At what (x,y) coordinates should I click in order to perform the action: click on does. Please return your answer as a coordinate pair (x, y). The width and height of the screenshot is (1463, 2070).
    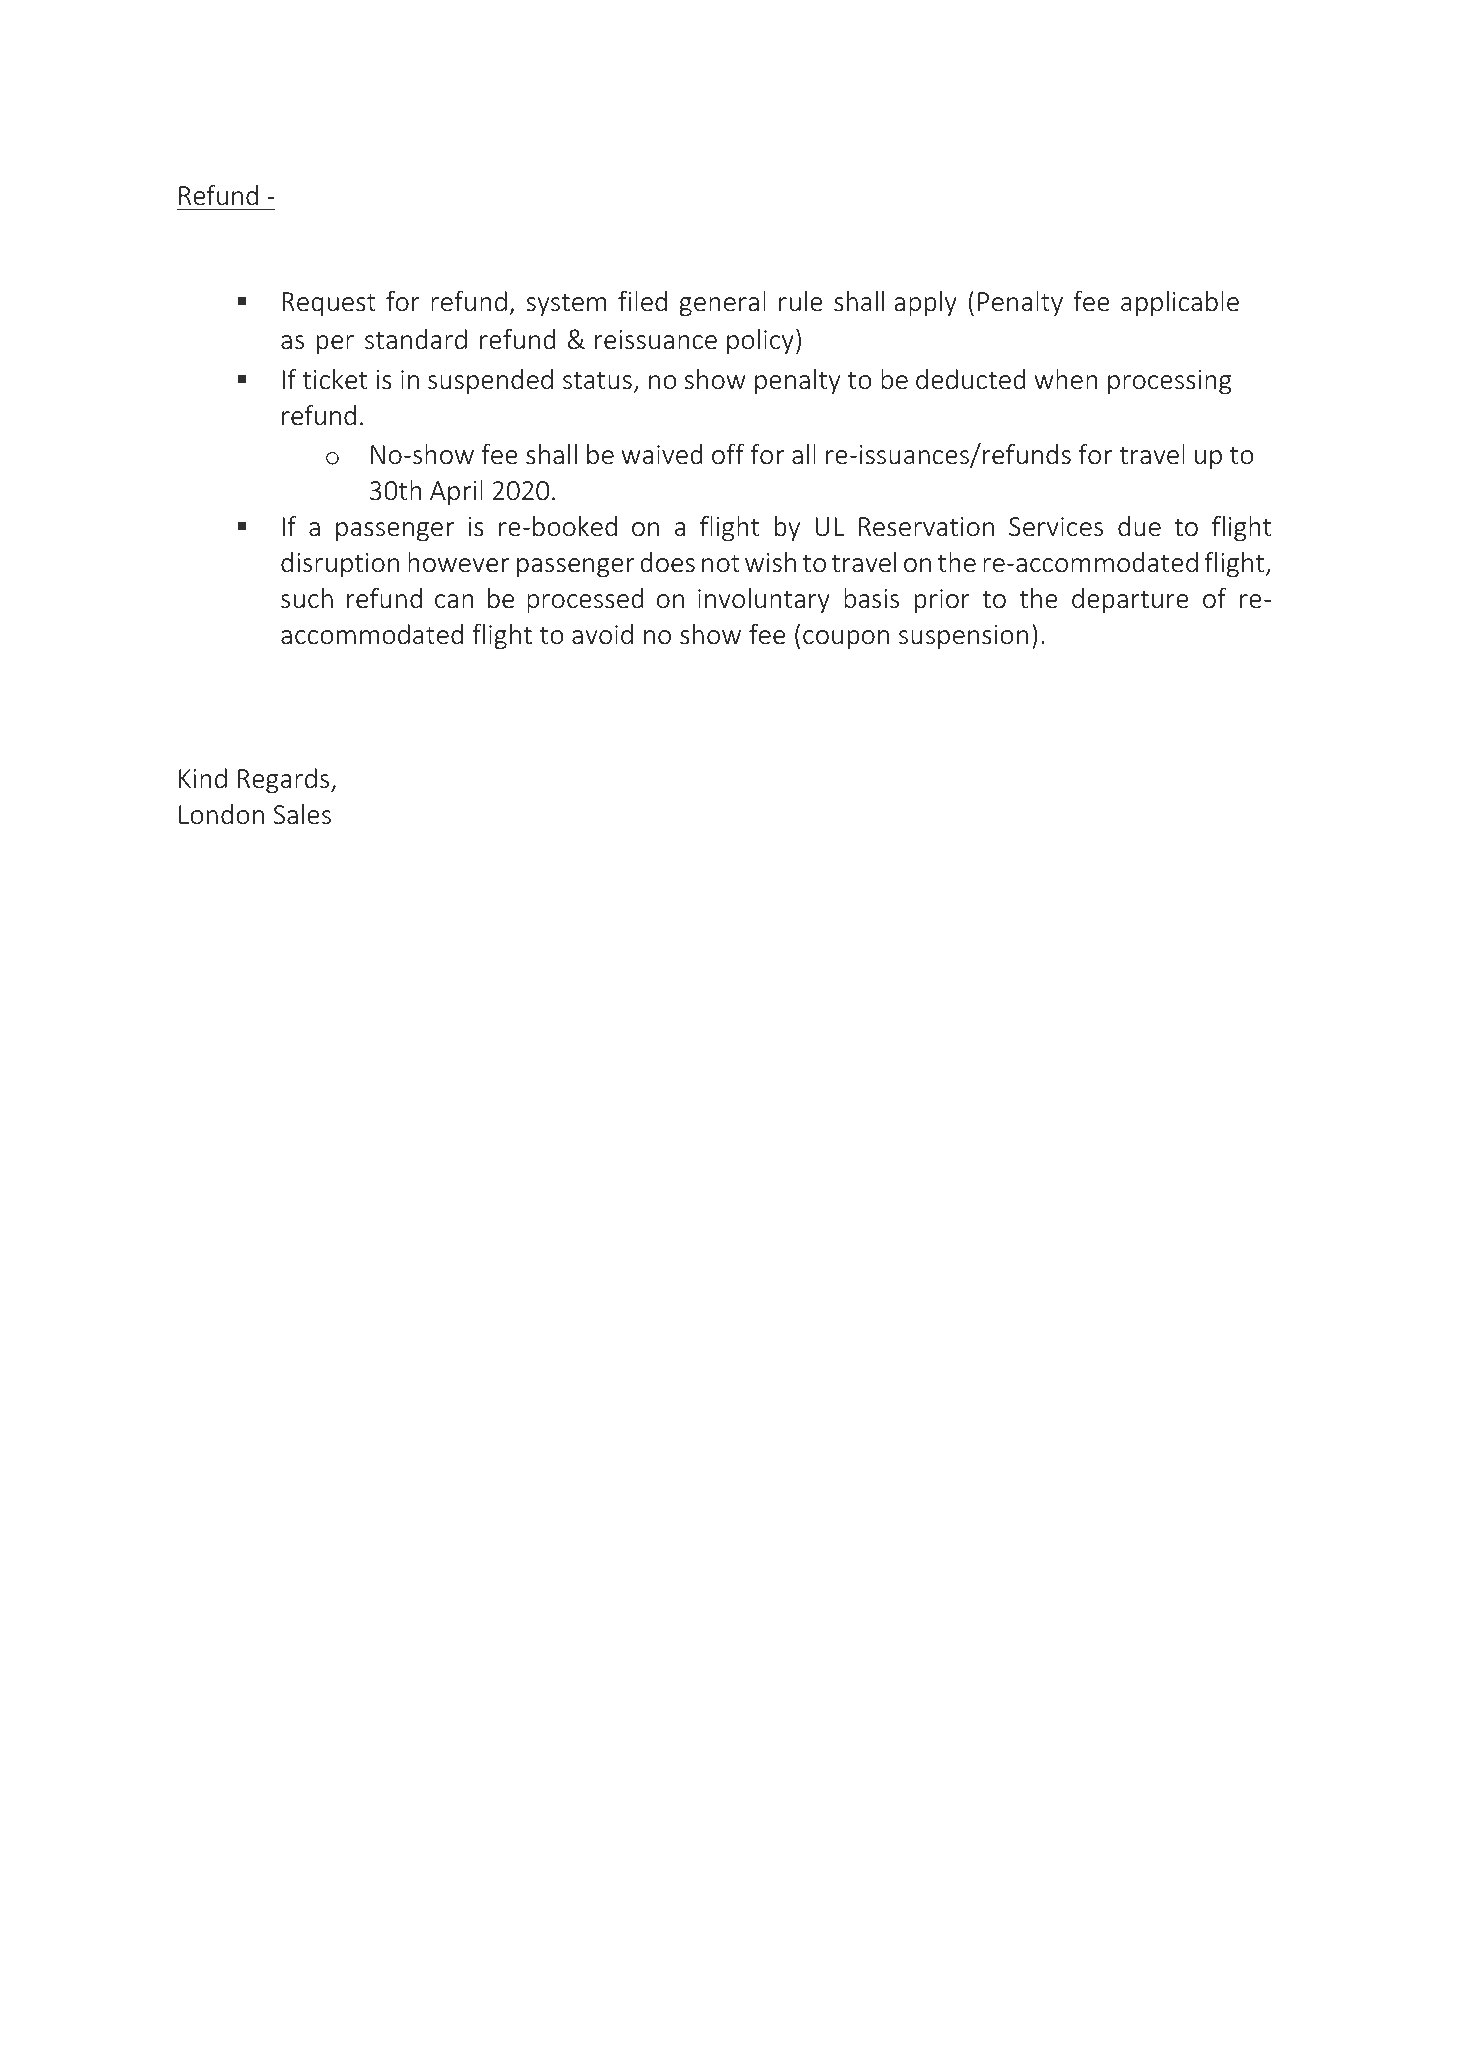
    Looking at the image, I should click on (667, 562).
